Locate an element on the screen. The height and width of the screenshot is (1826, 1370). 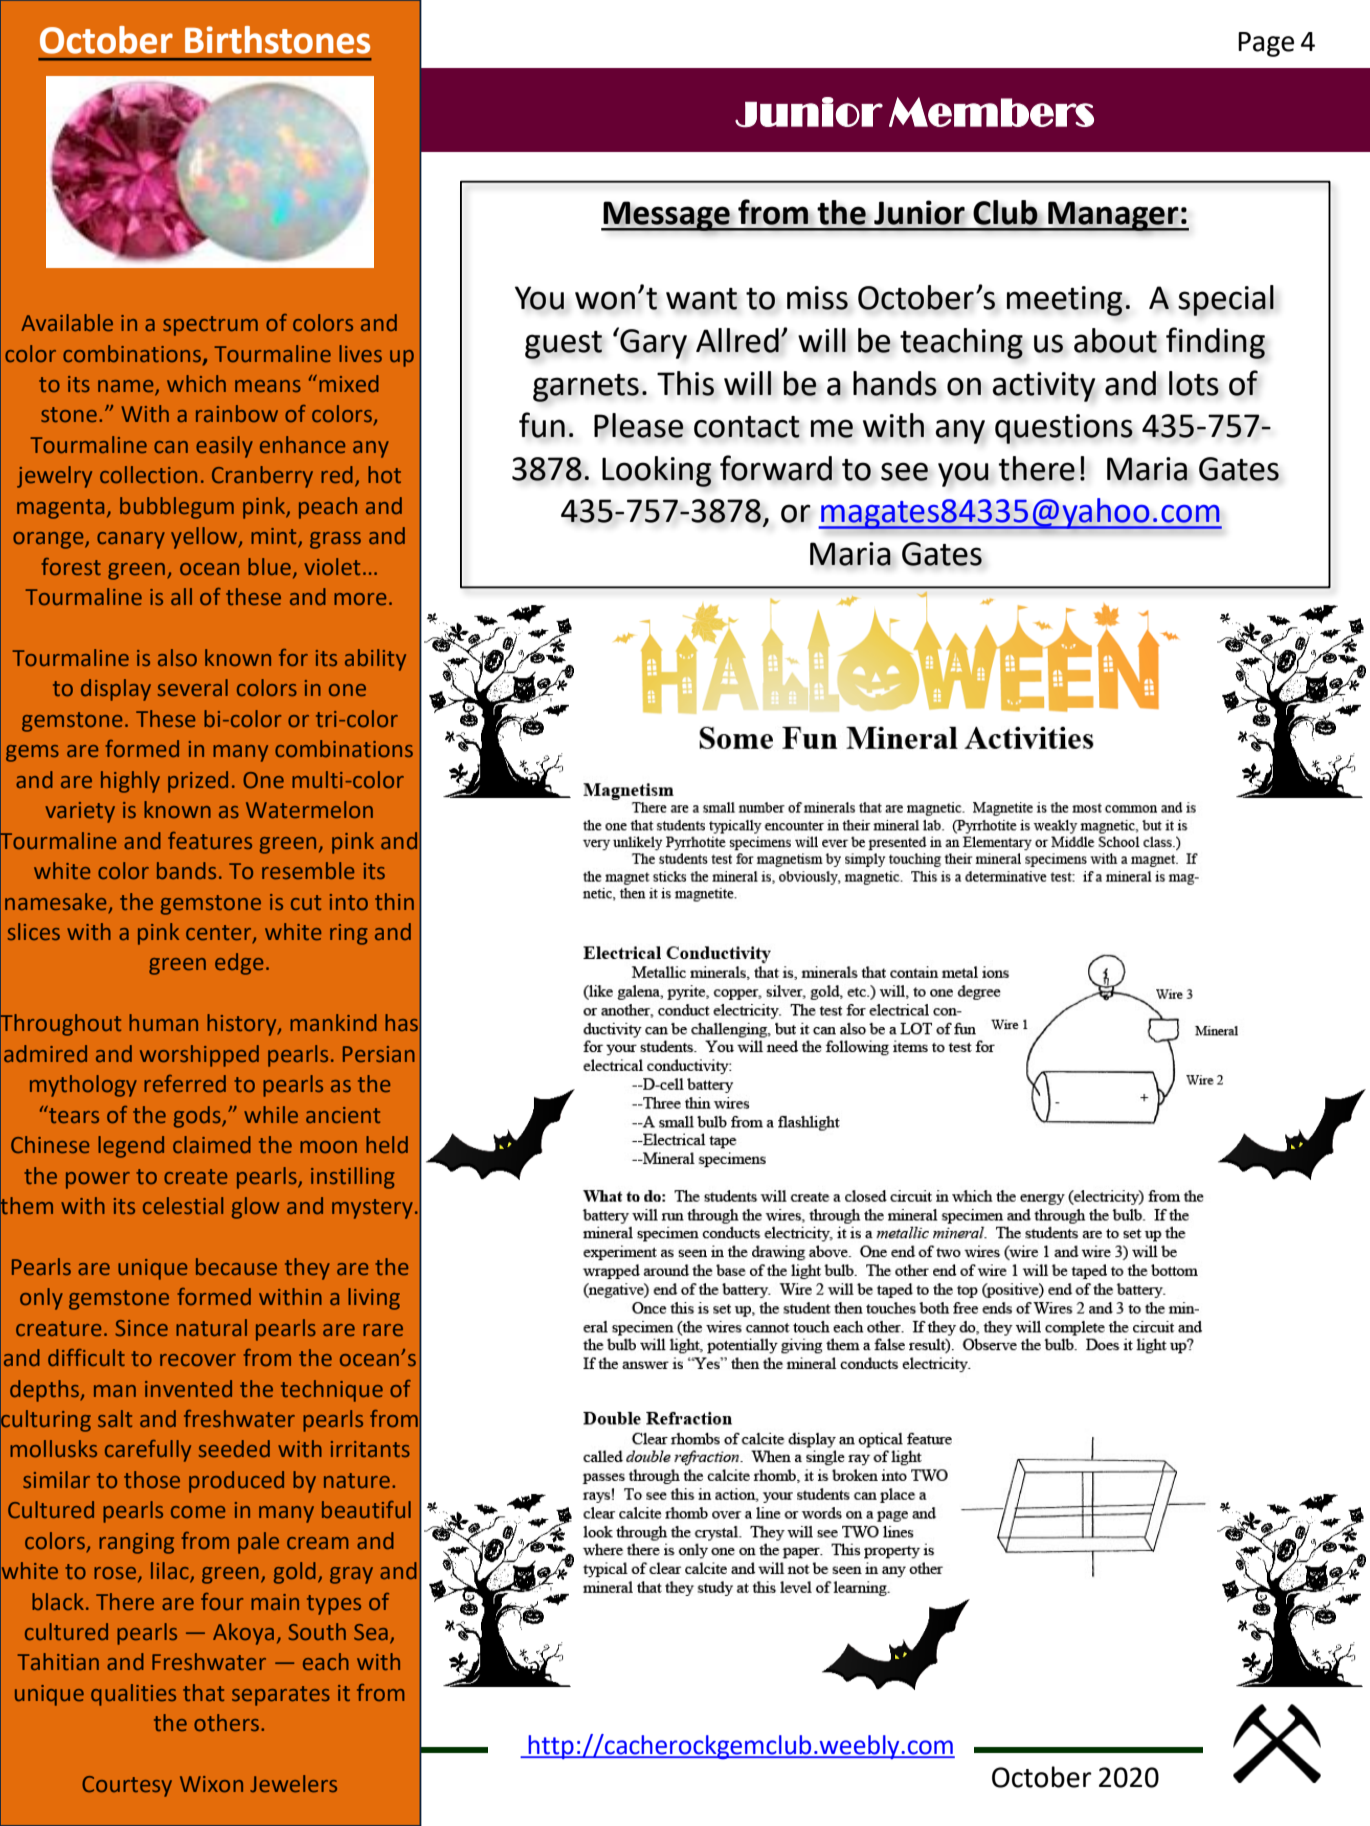
irritants is located at coordinates (370, 1449).
